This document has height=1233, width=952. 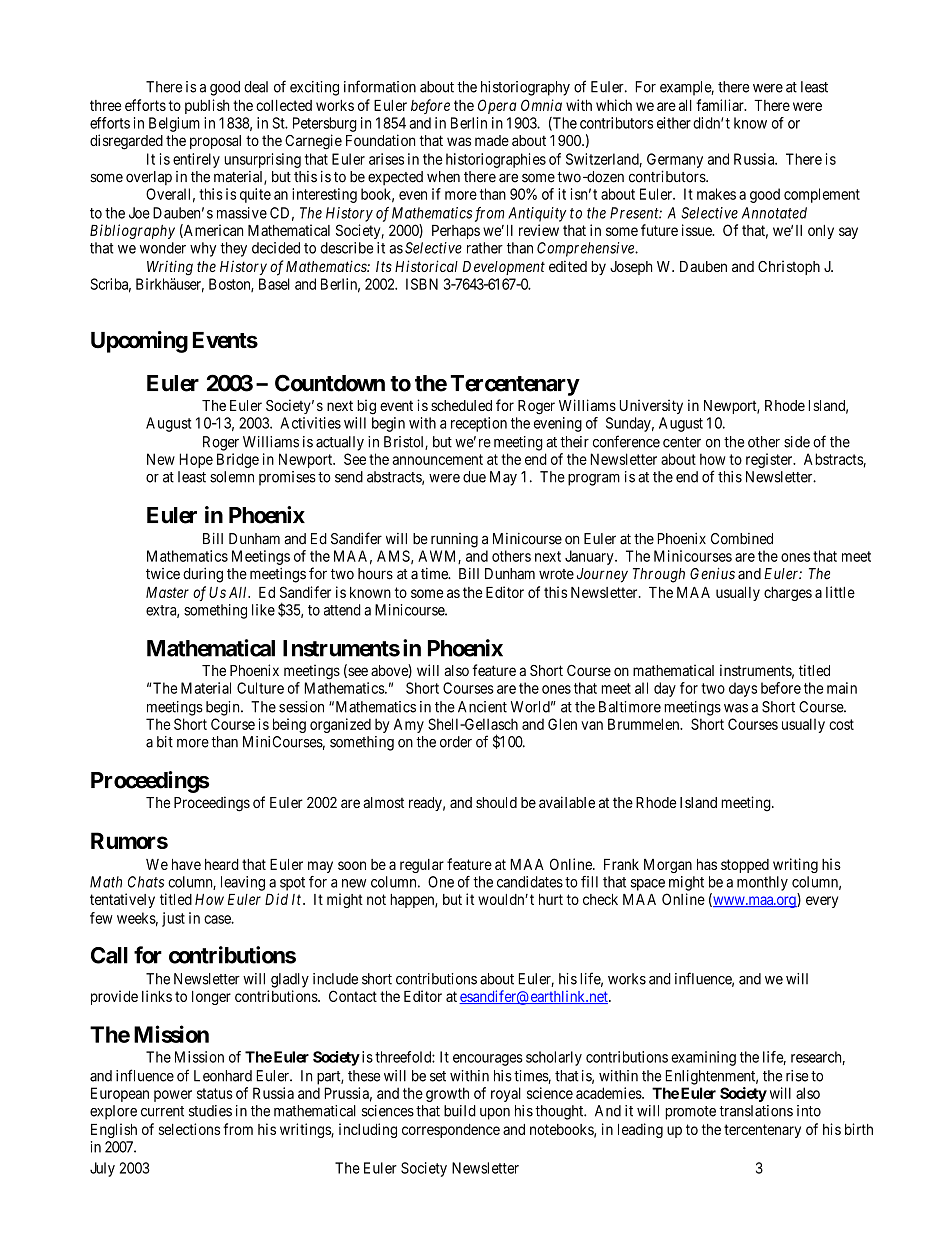 I want to click on Hope, so click(x=196, y=460).
